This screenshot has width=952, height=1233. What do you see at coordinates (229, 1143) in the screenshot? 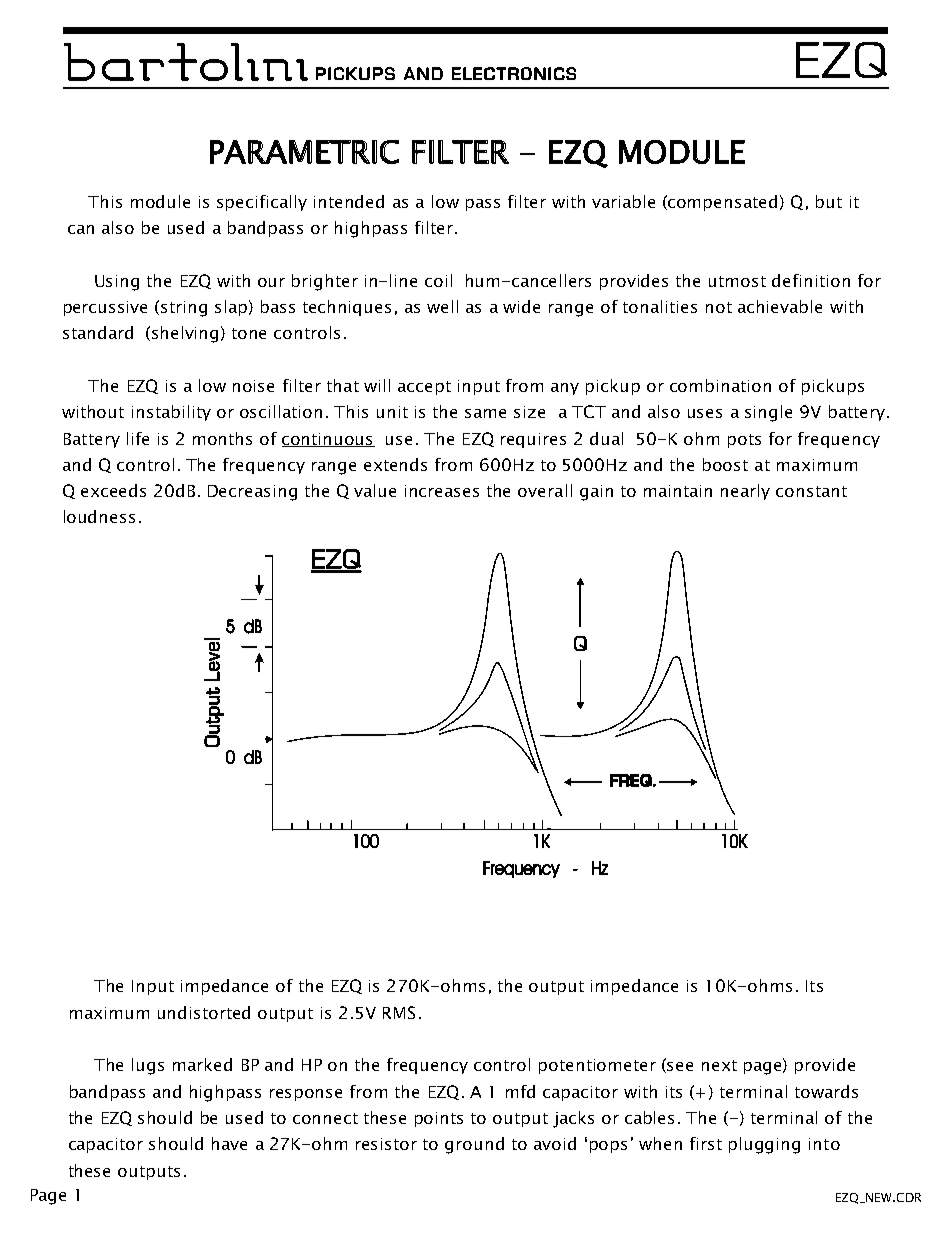
I see `have` at bounding box center [229, 1143].
